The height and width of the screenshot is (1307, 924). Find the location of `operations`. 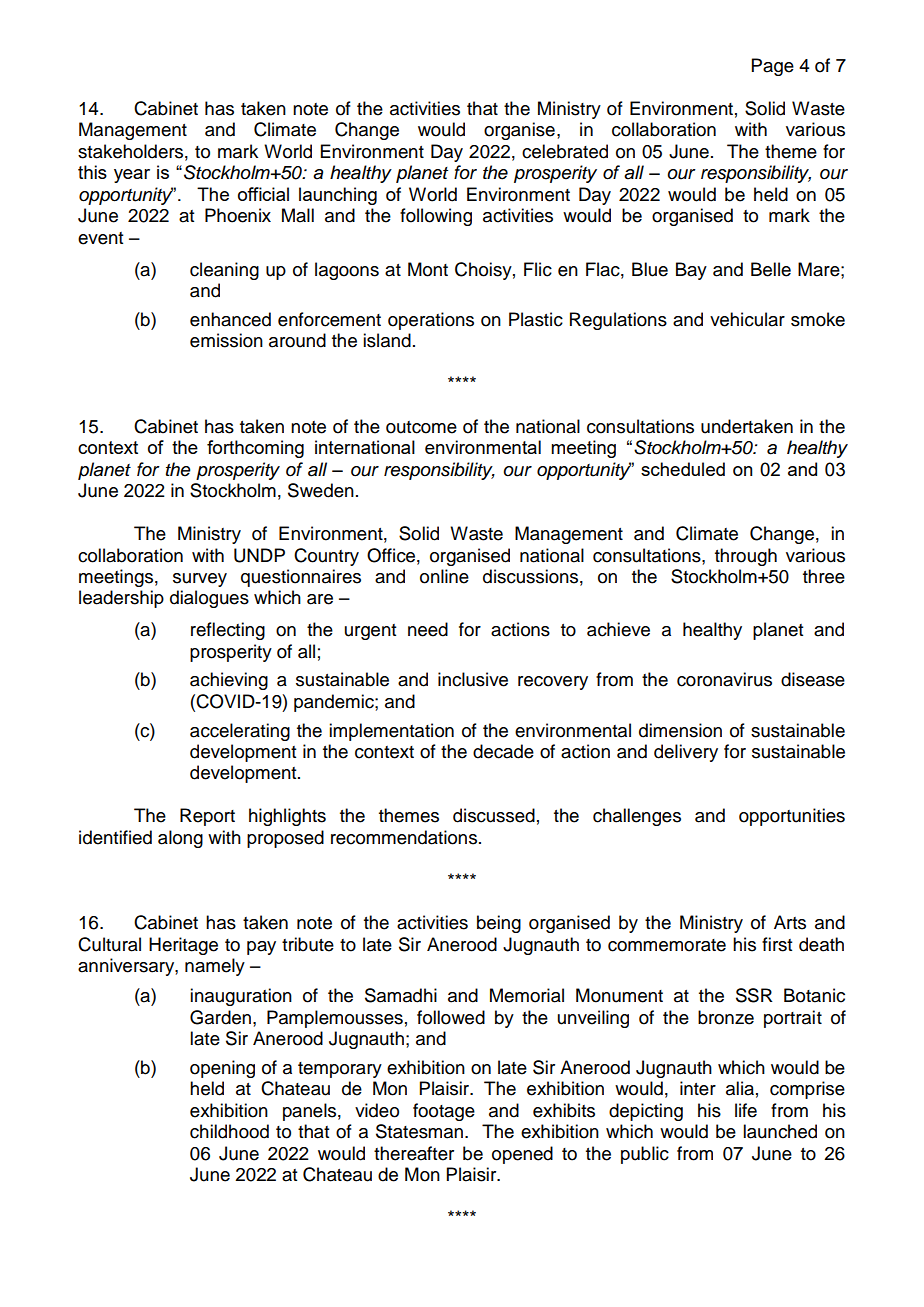

operations is located at coordinates (431, 321).
